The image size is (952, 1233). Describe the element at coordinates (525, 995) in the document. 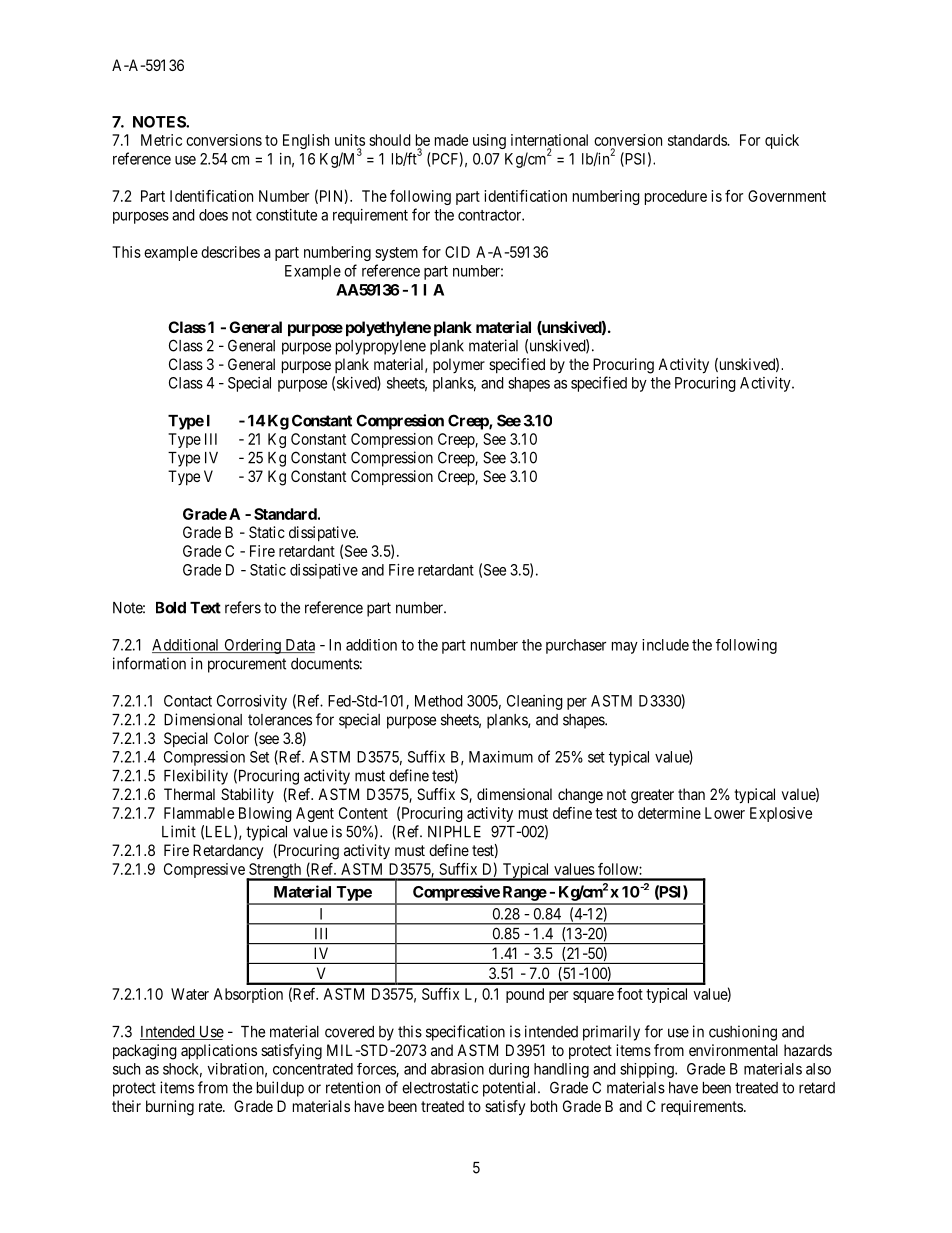

I see `pound` at that location.
